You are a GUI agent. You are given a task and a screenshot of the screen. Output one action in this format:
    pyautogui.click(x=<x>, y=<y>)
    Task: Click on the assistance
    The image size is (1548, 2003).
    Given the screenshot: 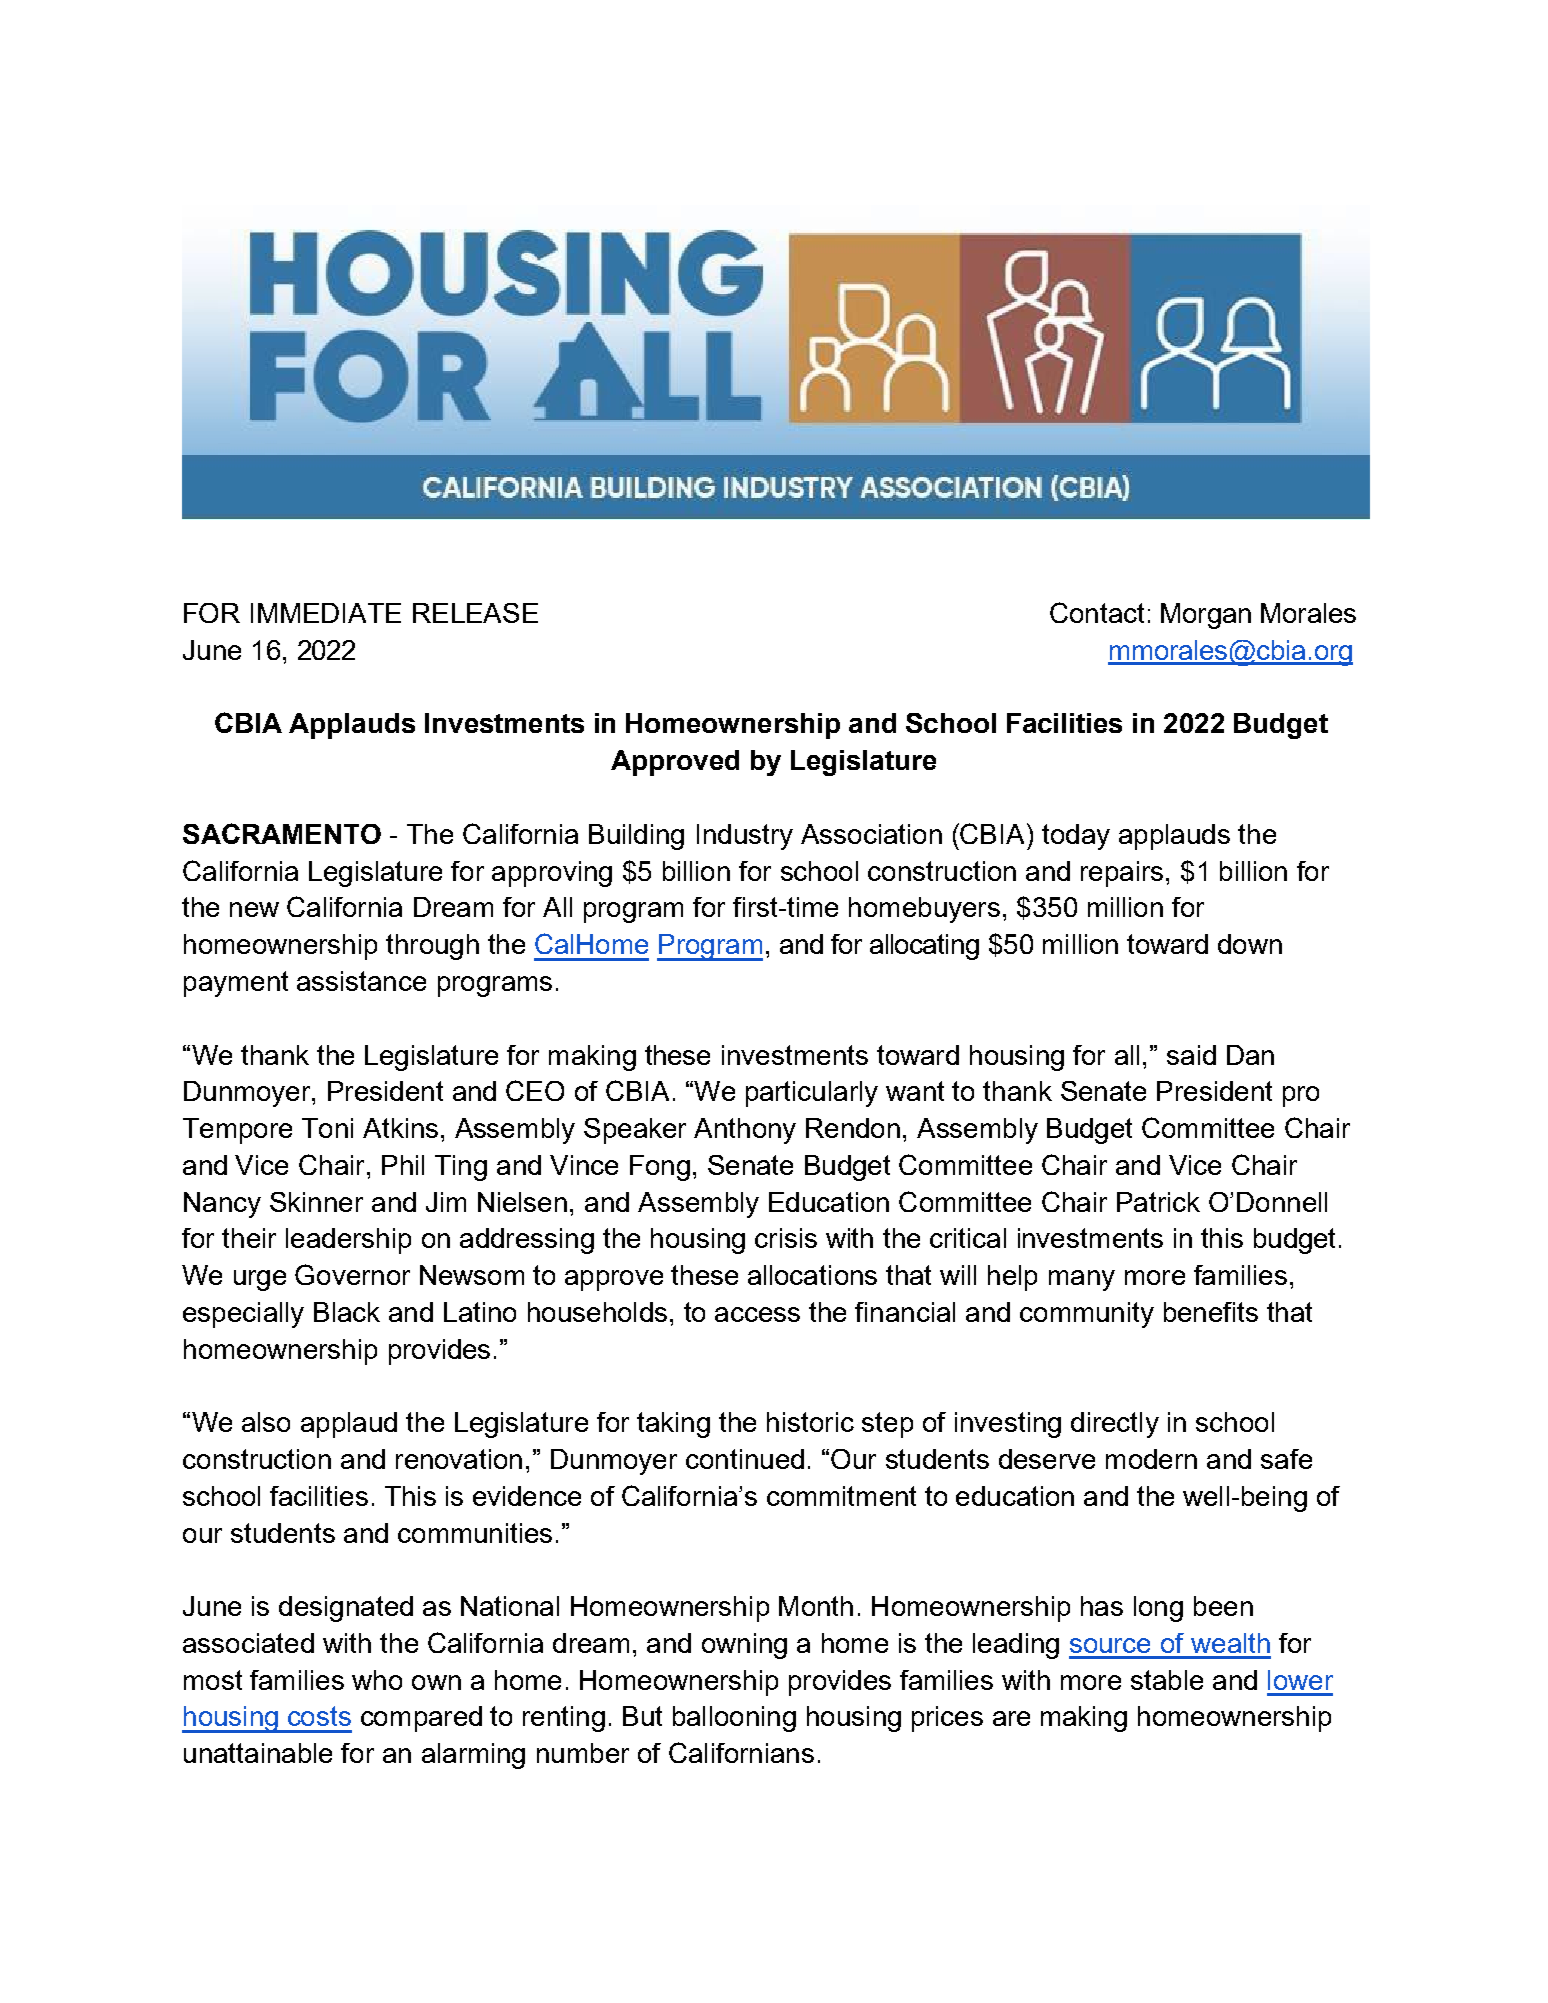 What is the action you would take?
    pyautogui.click(x=361, y=981)
